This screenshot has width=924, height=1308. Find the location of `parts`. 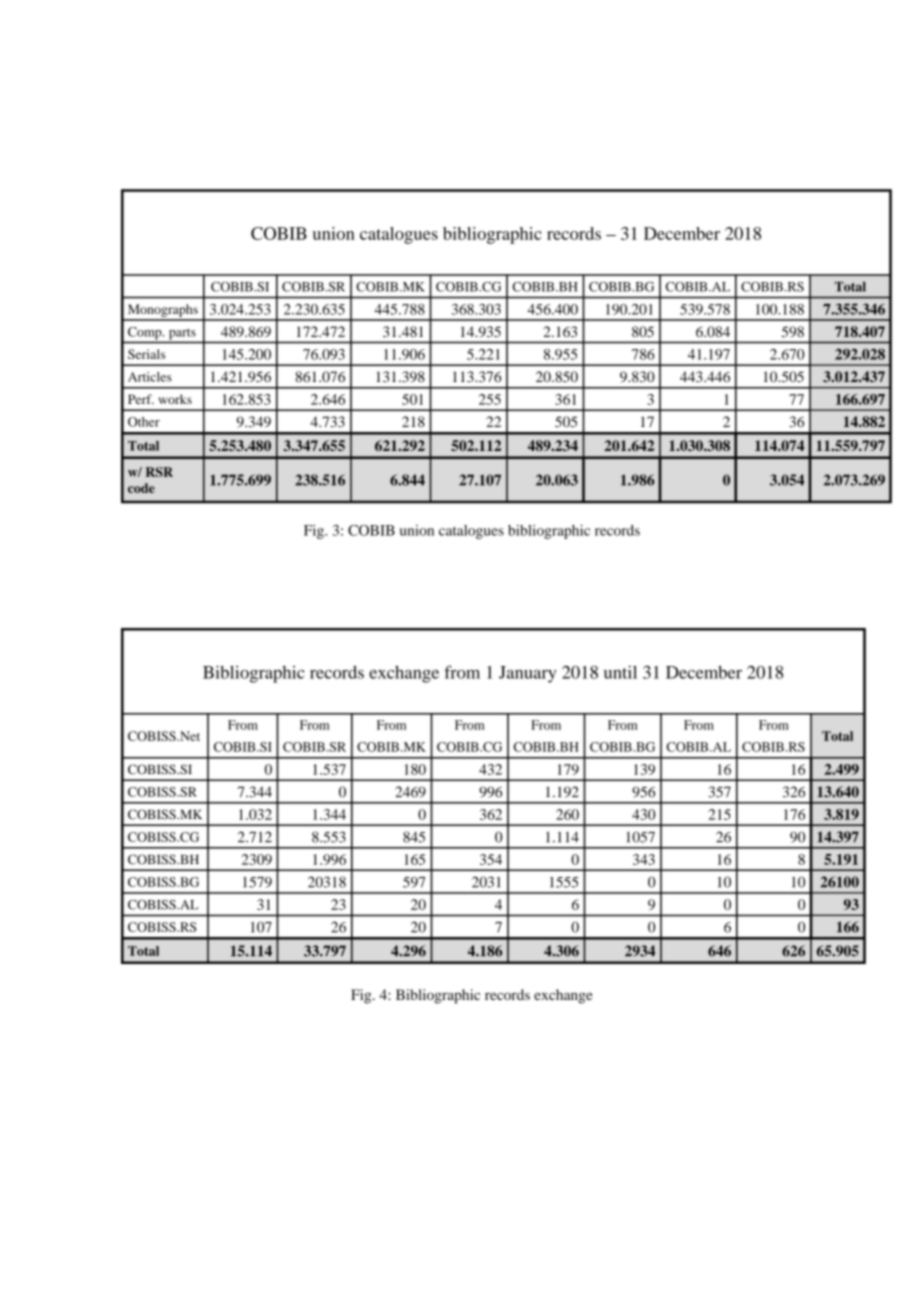

parts is located at coordinates (182, 334).
